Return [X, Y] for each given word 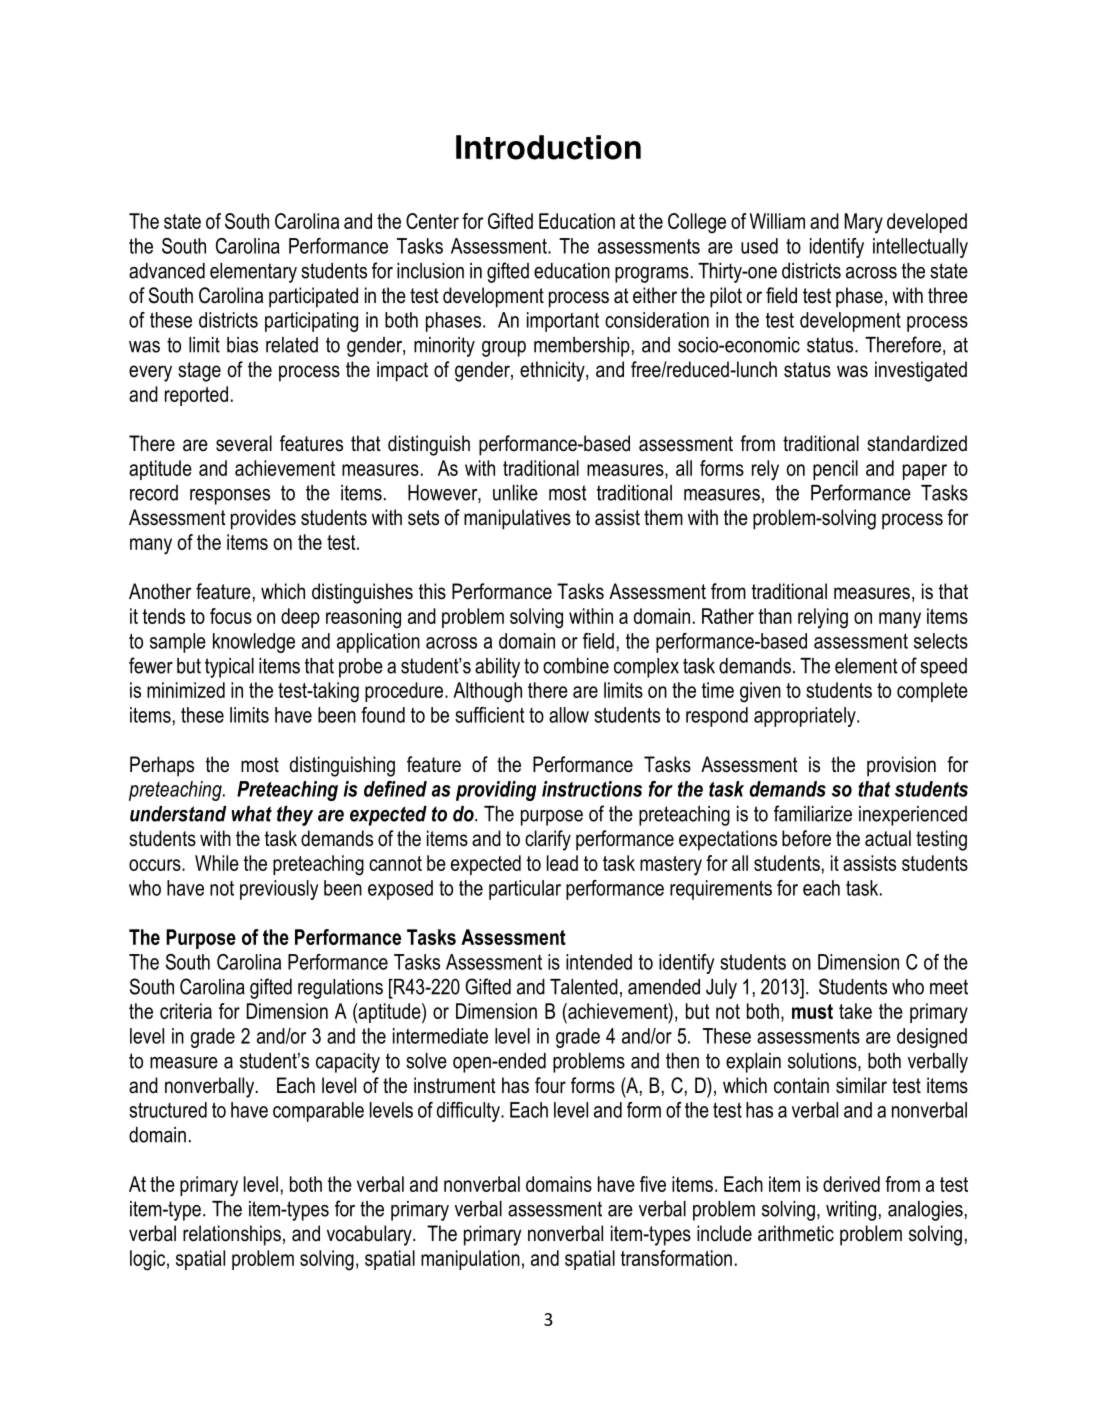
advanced [167, 271]
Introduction [548, 147]
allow [569, 715]
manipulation [470, 1260]
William [777, 221]
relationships [232, 1235]
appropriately [806, 717]
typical [229, 668]
